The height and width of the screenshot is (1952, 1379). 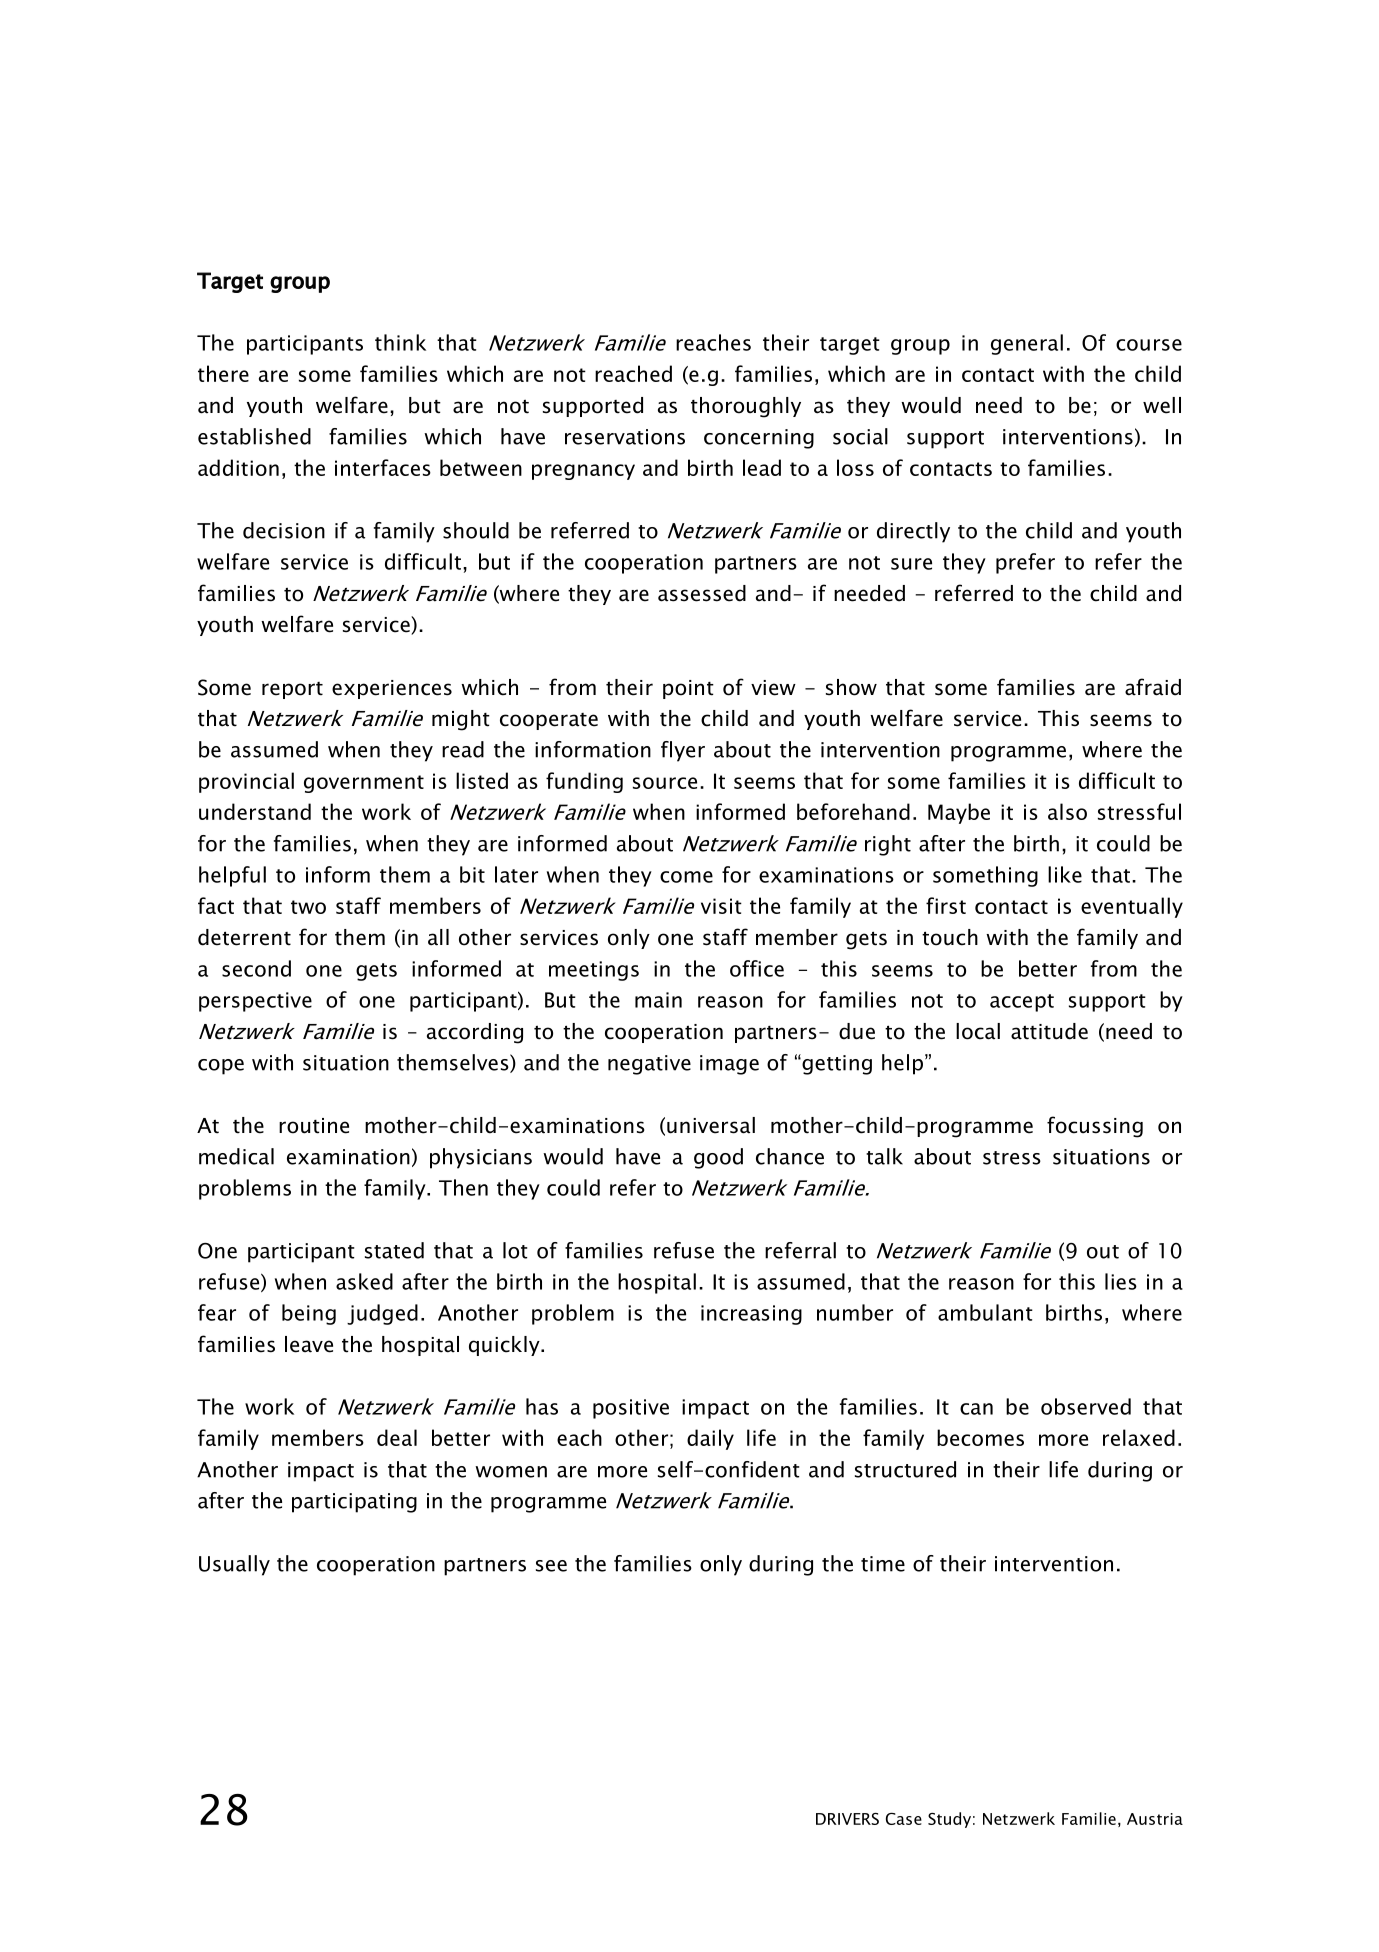 I want to click on thoroughly, so click(x=746, y=407).
